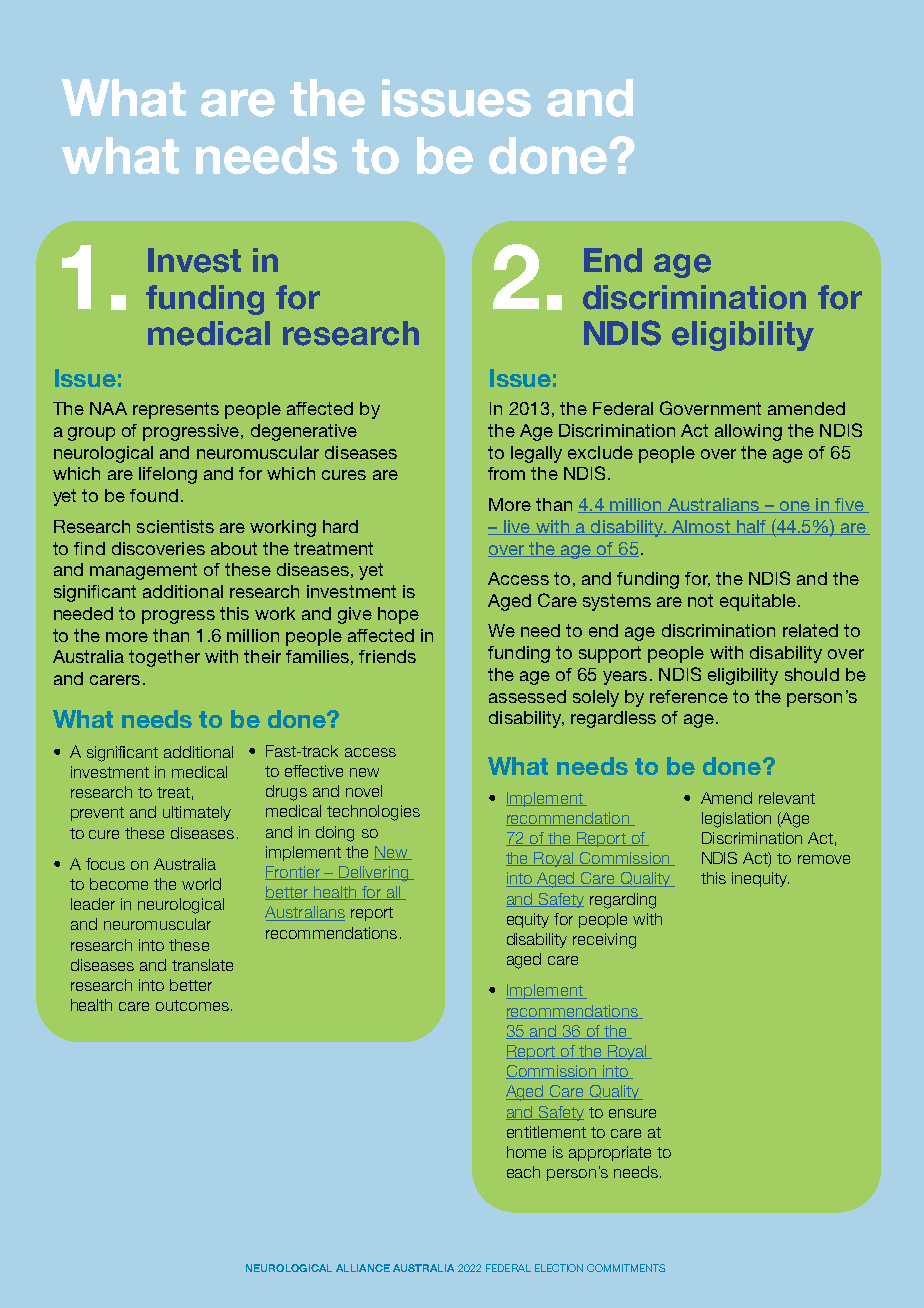 This screenshot has width=924, height=1308. Describe the element at coordinates (176, 410) in the screenshot. I see `represents` at that location.
